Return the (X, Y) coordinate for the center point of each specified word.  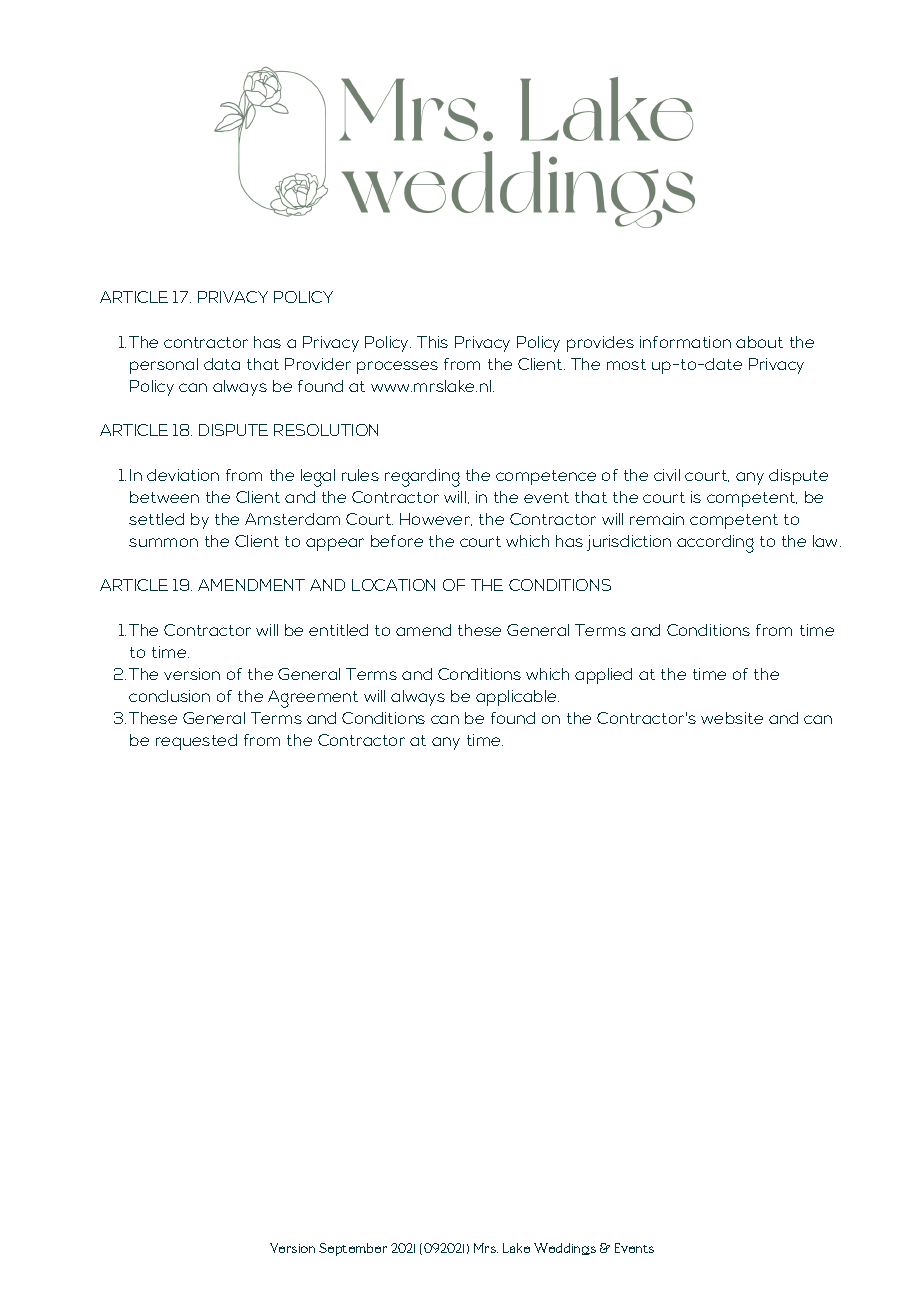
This (432, 342)
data (222, 364)
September (353, 1249)
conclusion (169, 696)
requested (196, 742)
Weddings (565, 1249)
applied (603, 676)
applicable (517, 698)
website (732, 718)
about (759, 342)
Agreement (313, 699)
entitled (338, 630)
